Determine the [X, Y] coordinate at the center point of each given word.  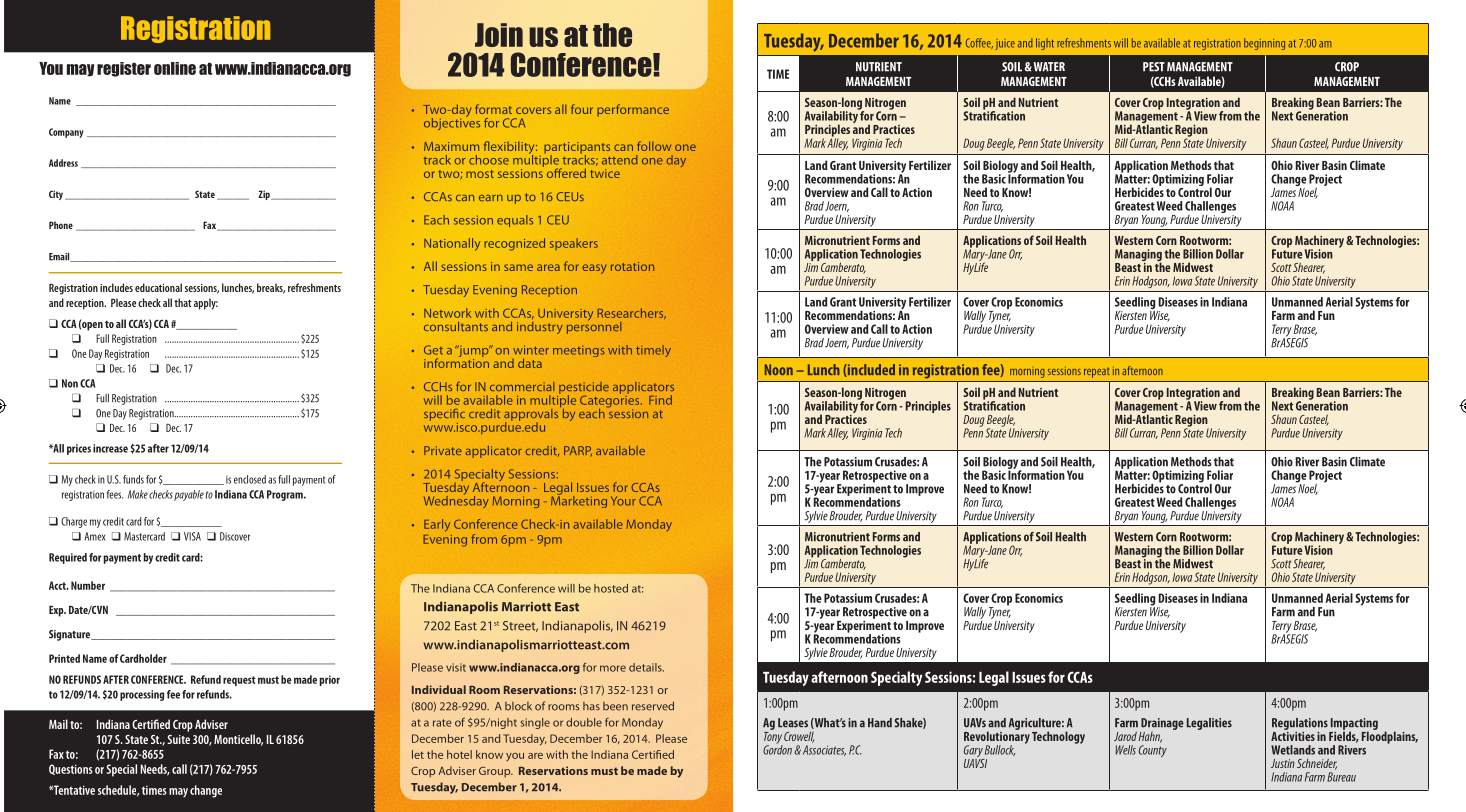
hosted [611, 588]
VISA [192, 536]
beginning [1264, 44]
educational [158, 287]
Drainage [1162, 725]
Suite [178, 739]
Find [660, 400]
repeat [1096, 373]
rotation [632, 266]
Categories [611, 401]
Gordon [777, 749]
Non [70, 383]
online [175, 68]
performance [633, 110]
